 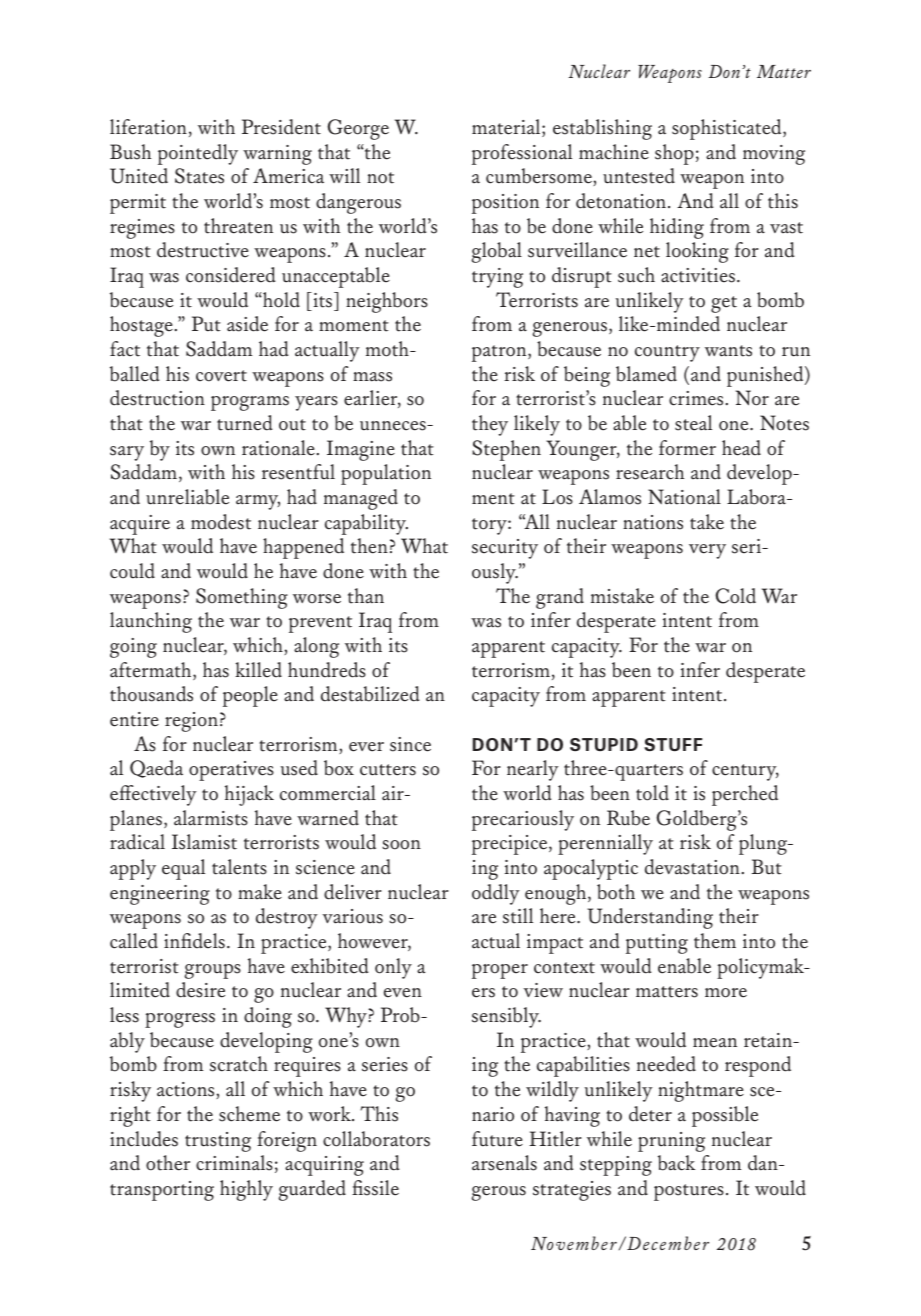 I want to click on aftermath, so click(x=152, y=671).
